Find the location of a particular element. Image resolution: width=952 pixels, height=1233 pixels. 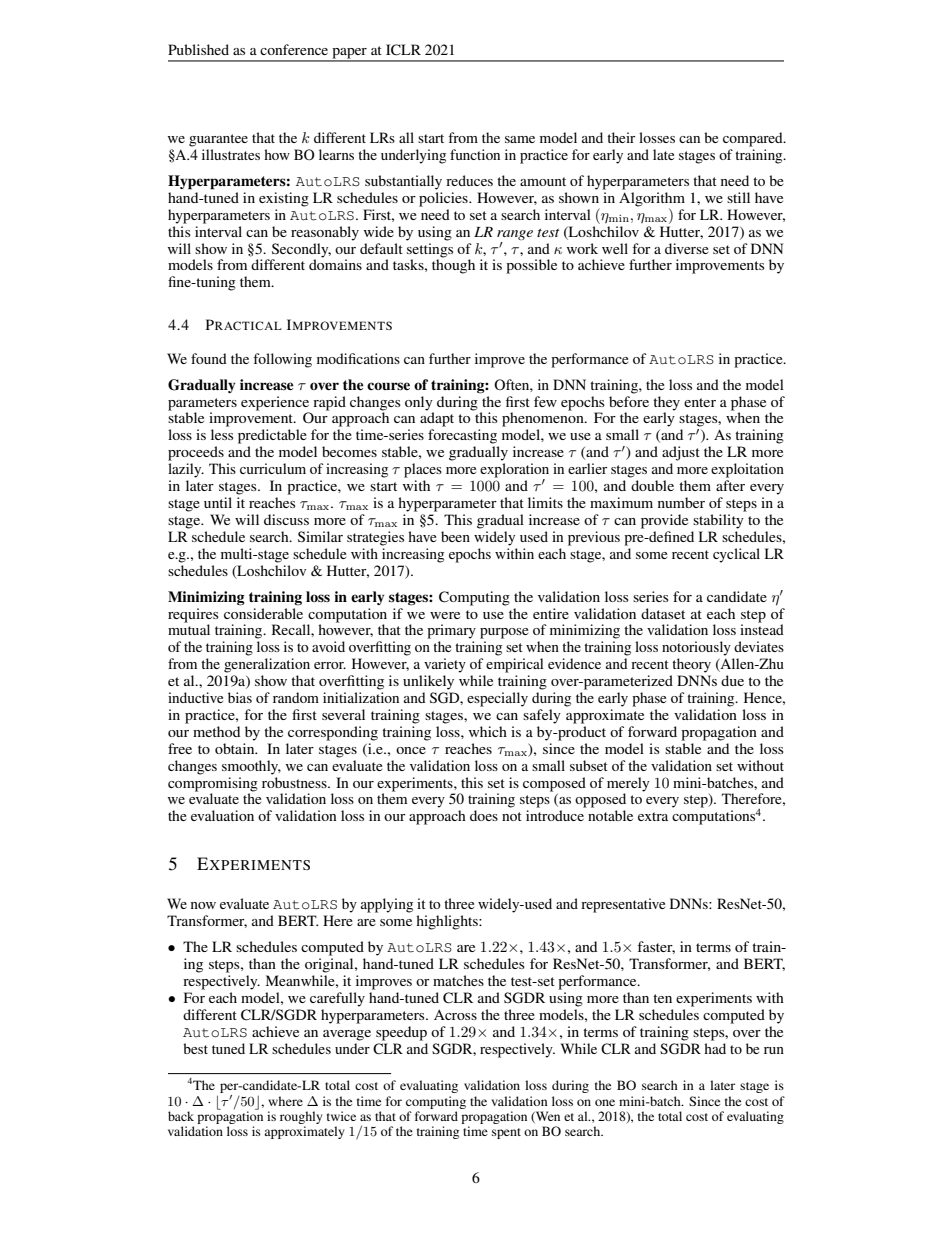

conference is located at coordinates (294, 49).
